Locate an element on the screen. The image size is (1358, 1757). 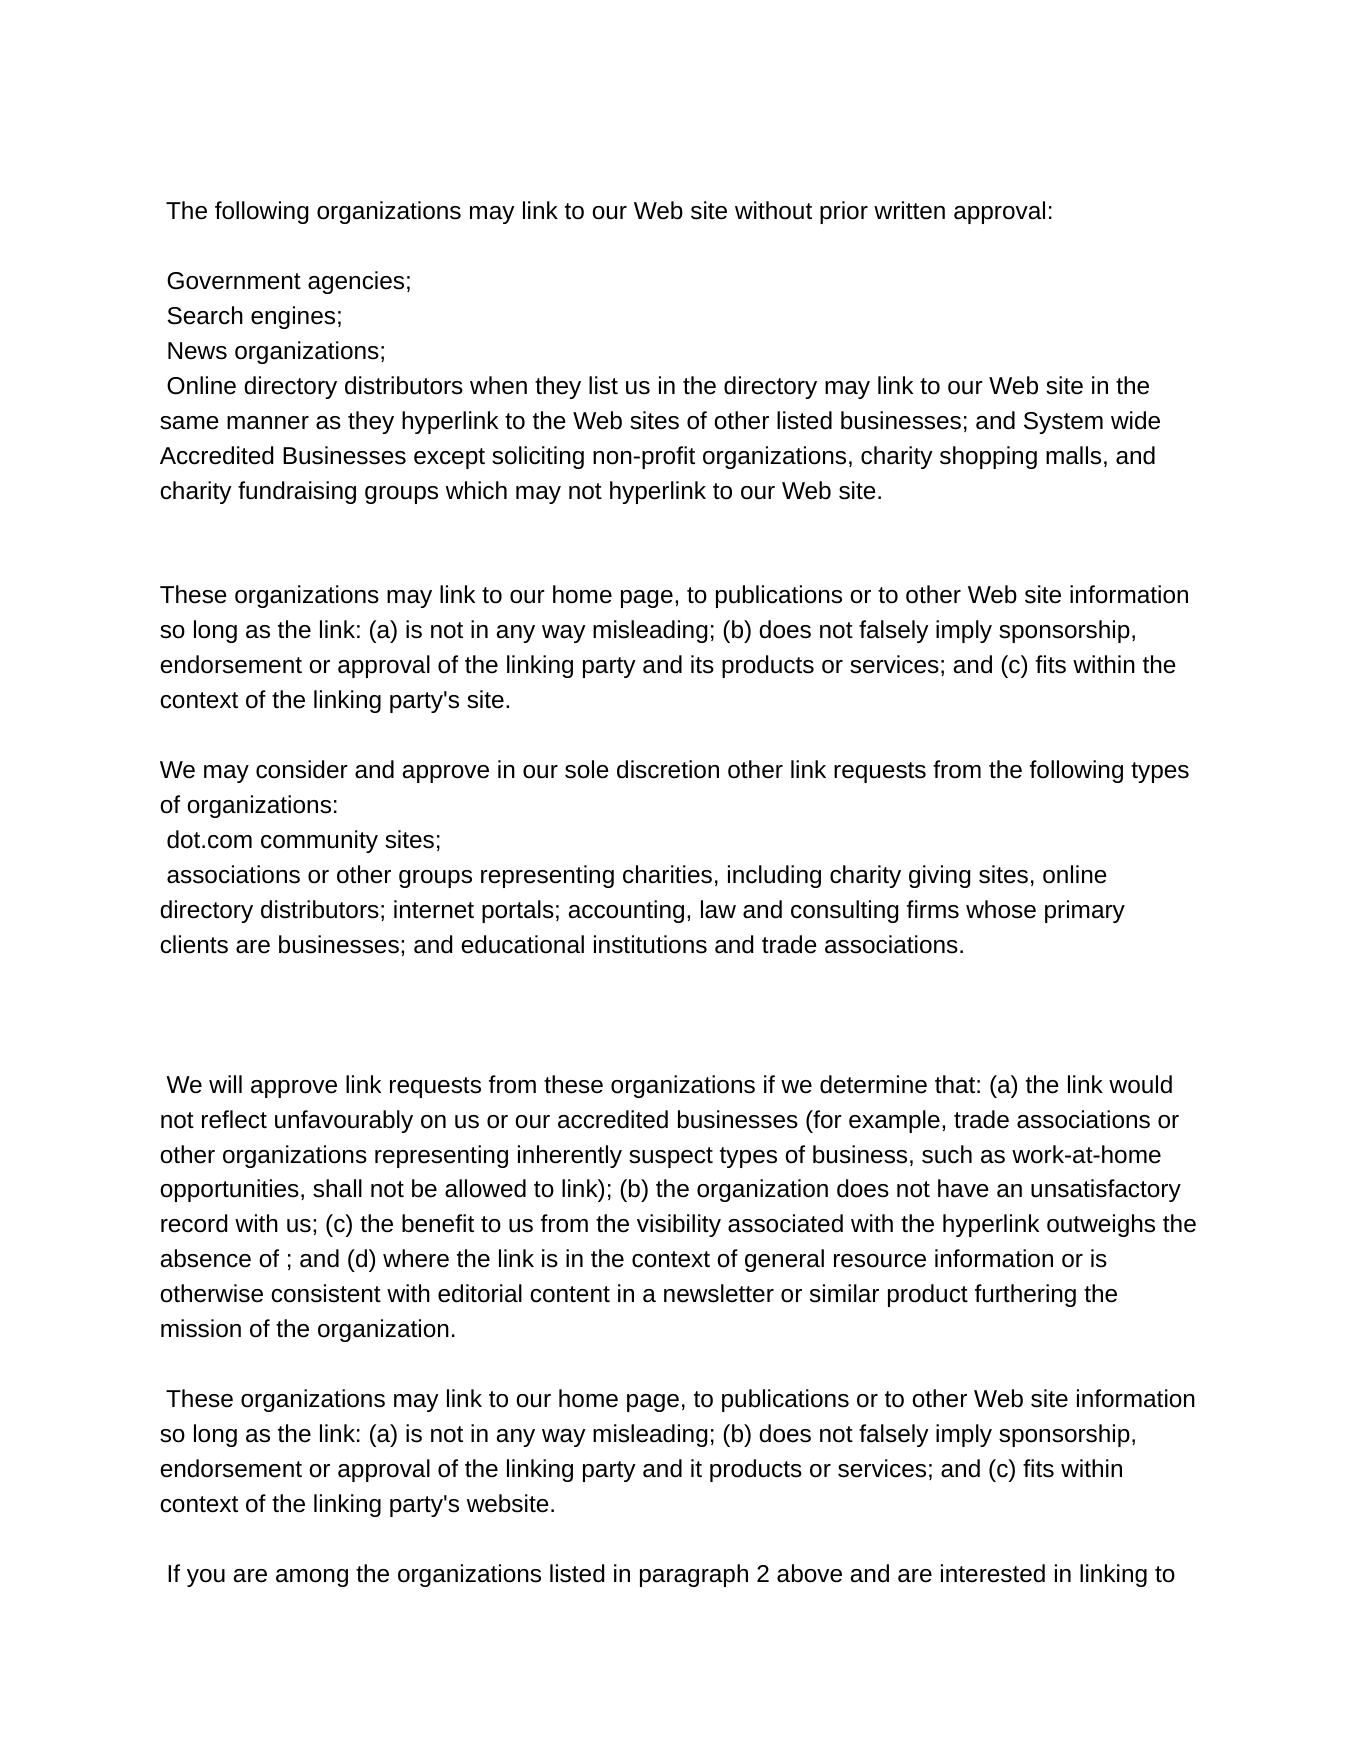
whose is located at coordinates (1001, 909).
